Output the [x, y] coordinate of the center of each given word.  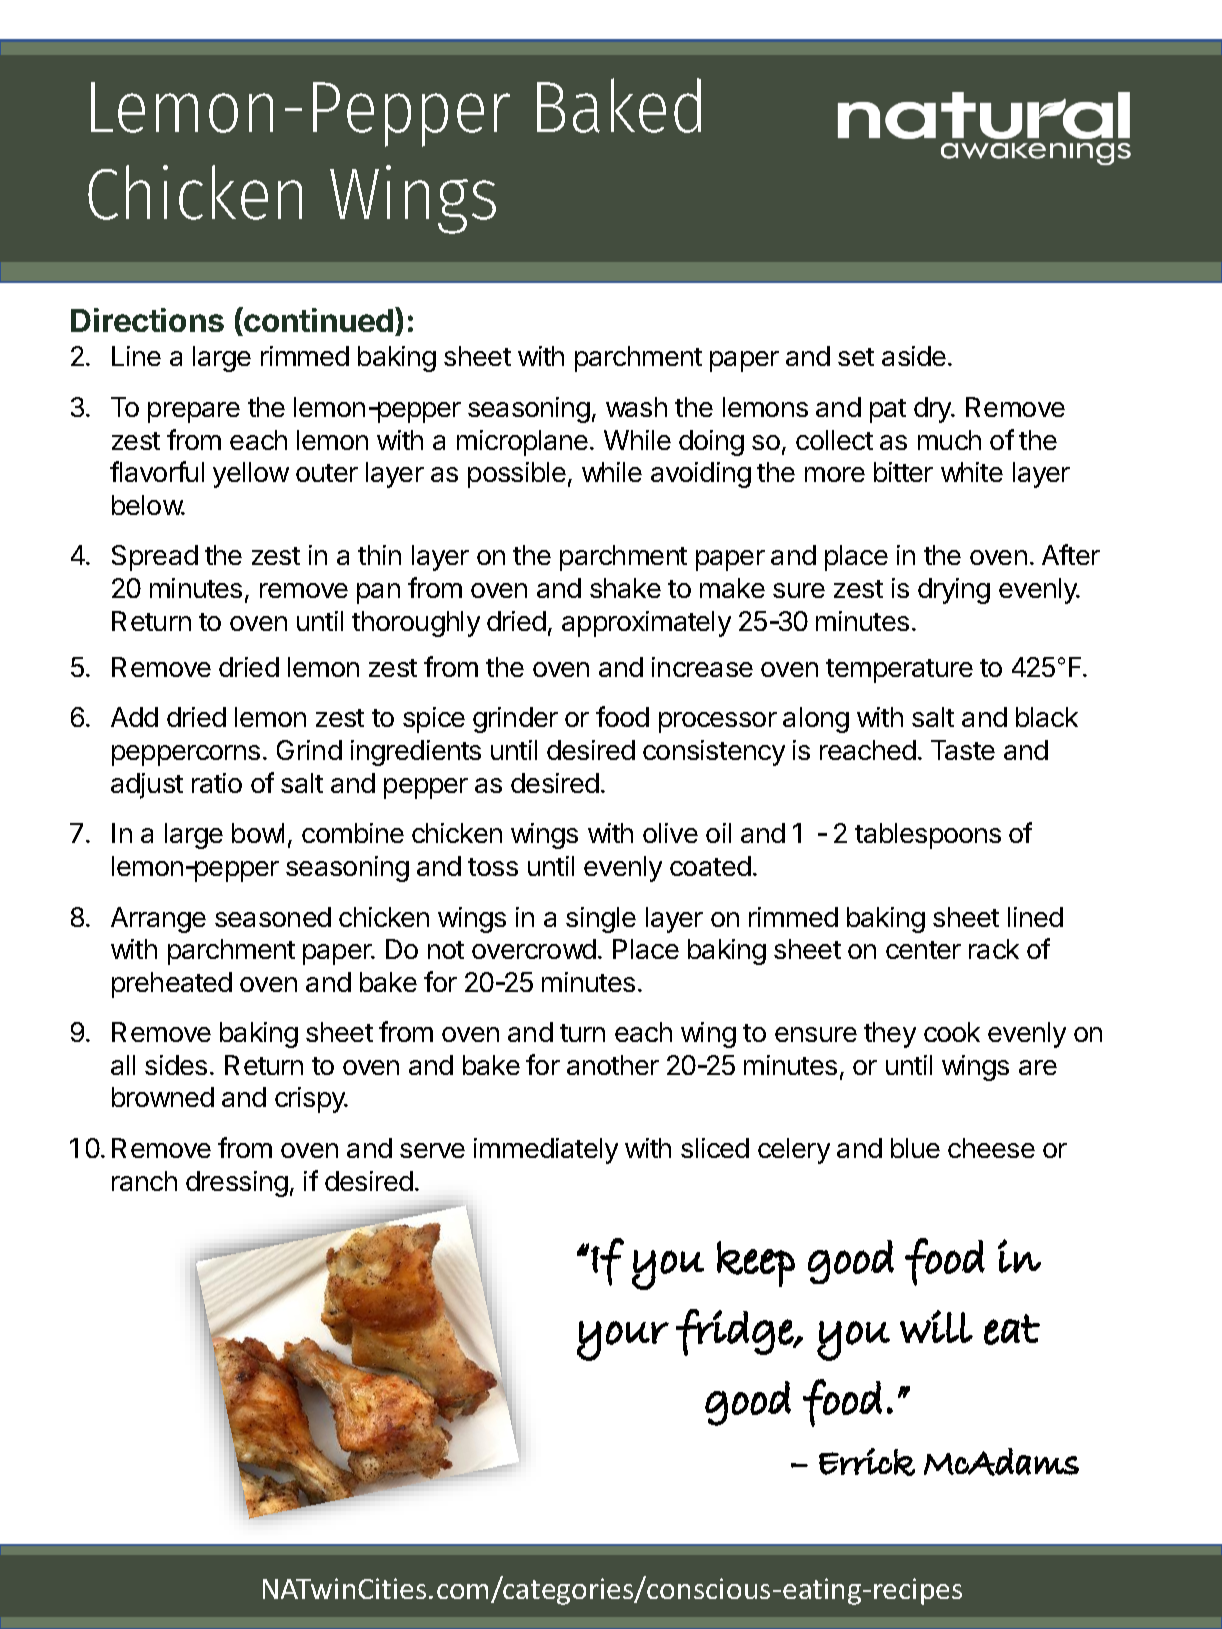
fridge [735, 1332]
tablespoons [928, 836]
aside [914, 356]
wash [636, 407]
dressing [237, 1184]
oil [718, 833]
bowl [258, 833]
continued [319, 321]
